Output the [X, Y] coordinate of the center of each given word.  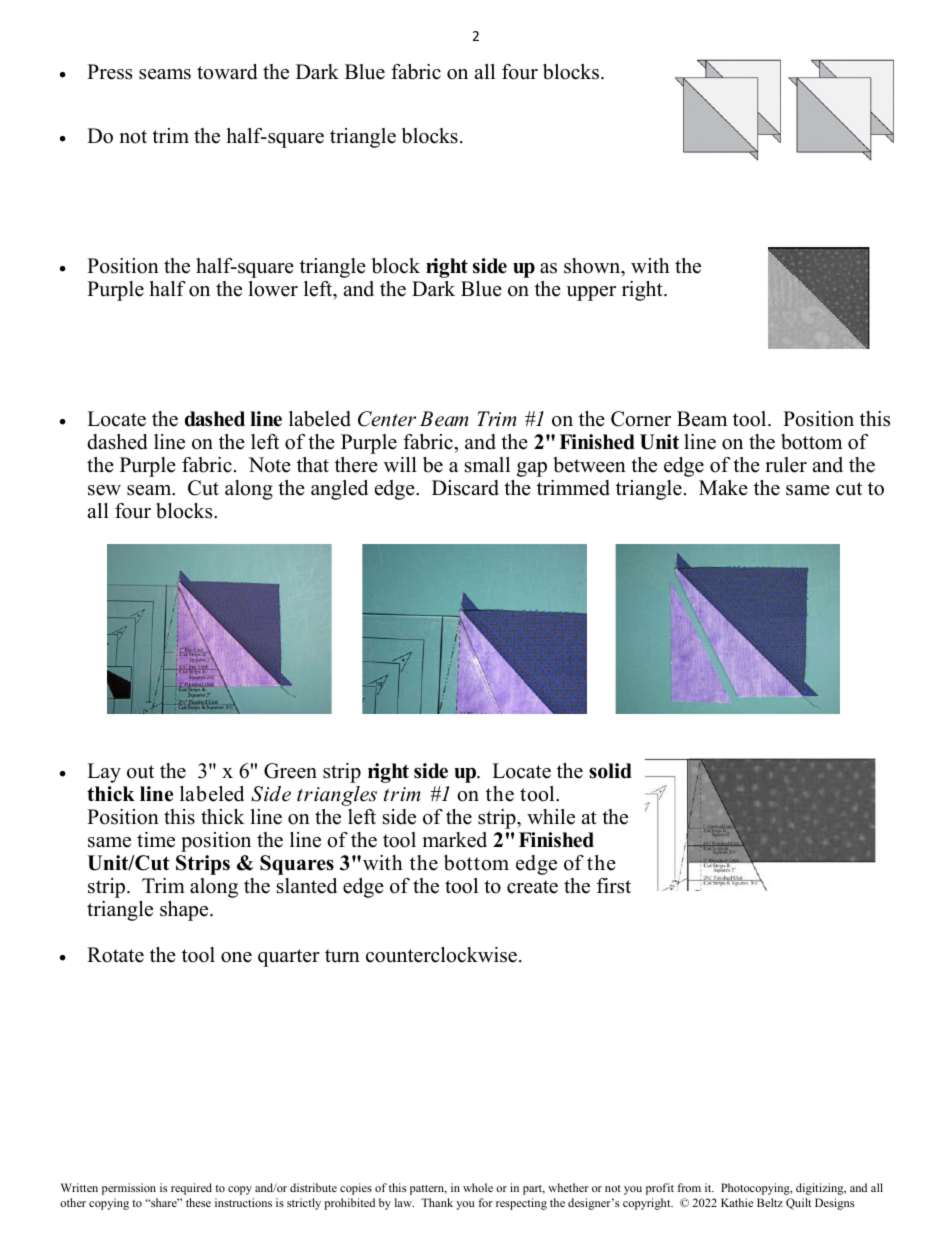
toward [227, 72]
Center [387, 419]
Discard [465, 488]
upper [591, 293]
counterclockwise [443, 955]
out [140, 772]
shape [185, 911]
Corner [641, 419]
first [614, 886]
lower [273, 289]
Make [723, 488]
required [191, 1189]
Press [109, 72]
